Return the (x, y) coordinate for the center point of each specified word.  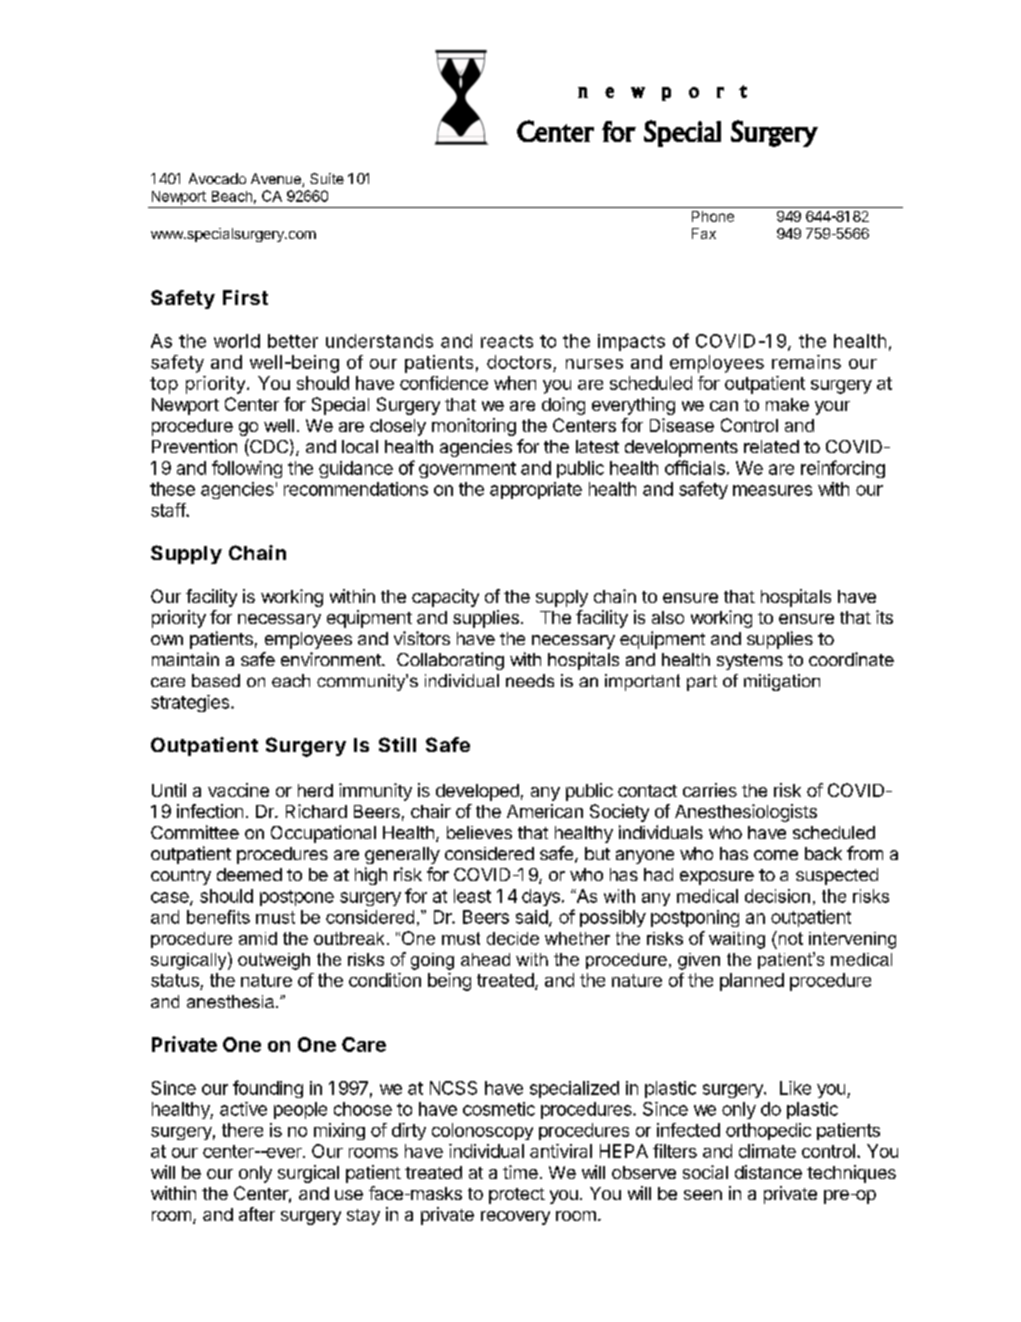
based (216, 680)
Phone (713, 216)
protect (517, 1196)
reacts (507, 341)
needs (530, 680)
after (257, 1214)
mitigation (782, 682)
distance (768, 1172)
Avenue (277, 180)
